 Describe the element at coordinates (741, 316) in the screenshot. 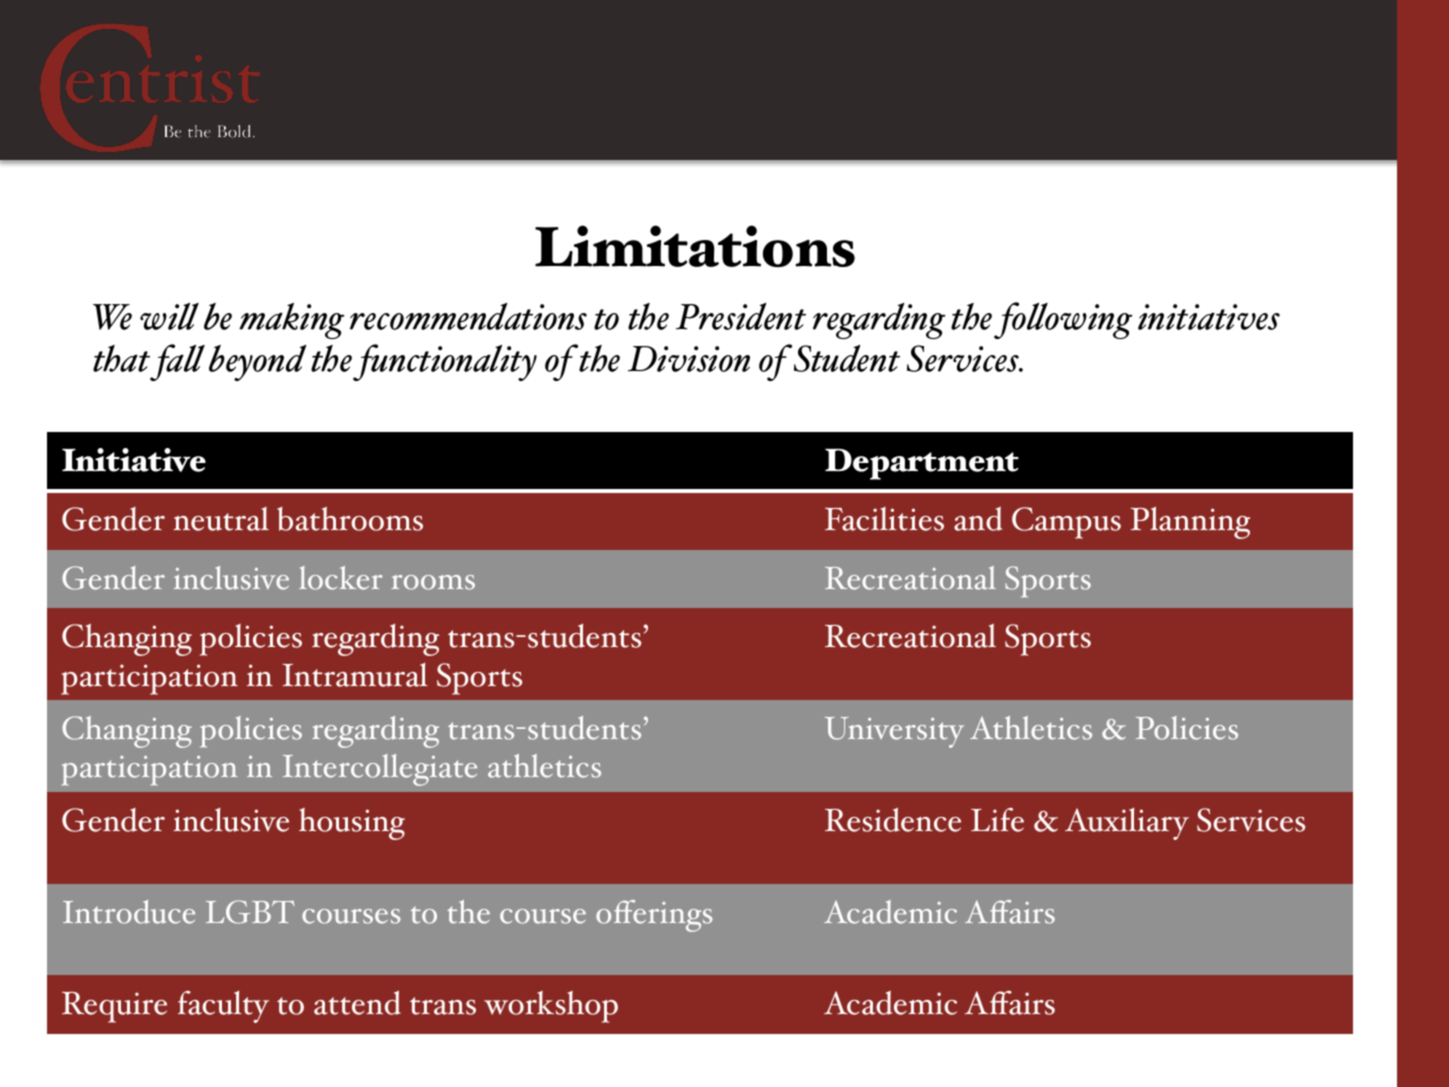

I see `President` at that location.
